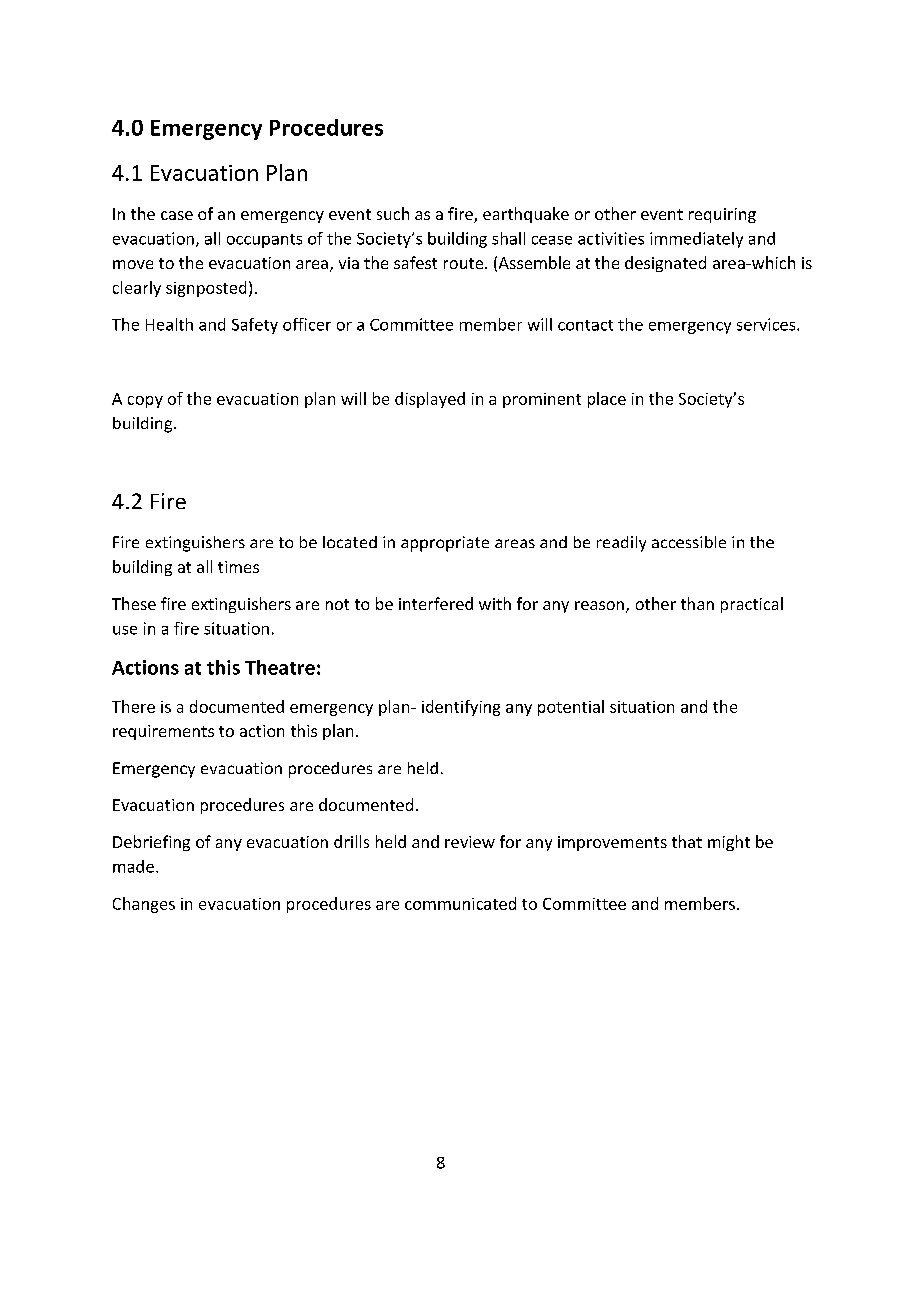 The image size is (924, 1308). What do you see at coordinates (436, 603) in the screenshot?
I see `interfered` at bounding box center [436, 603].
